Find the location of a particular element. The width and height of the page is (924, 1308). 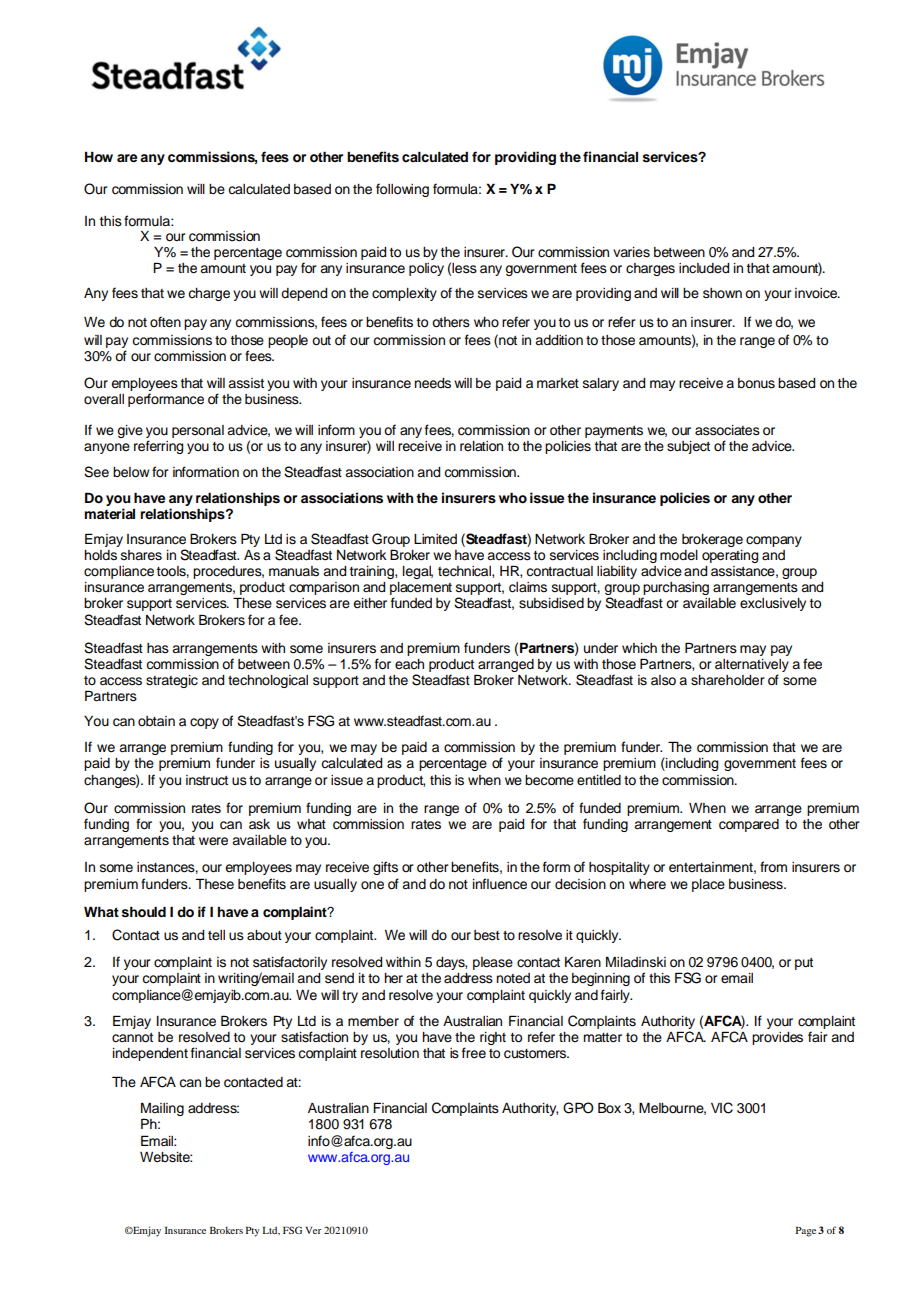

GPO is located at coordinates (578, 1108).
